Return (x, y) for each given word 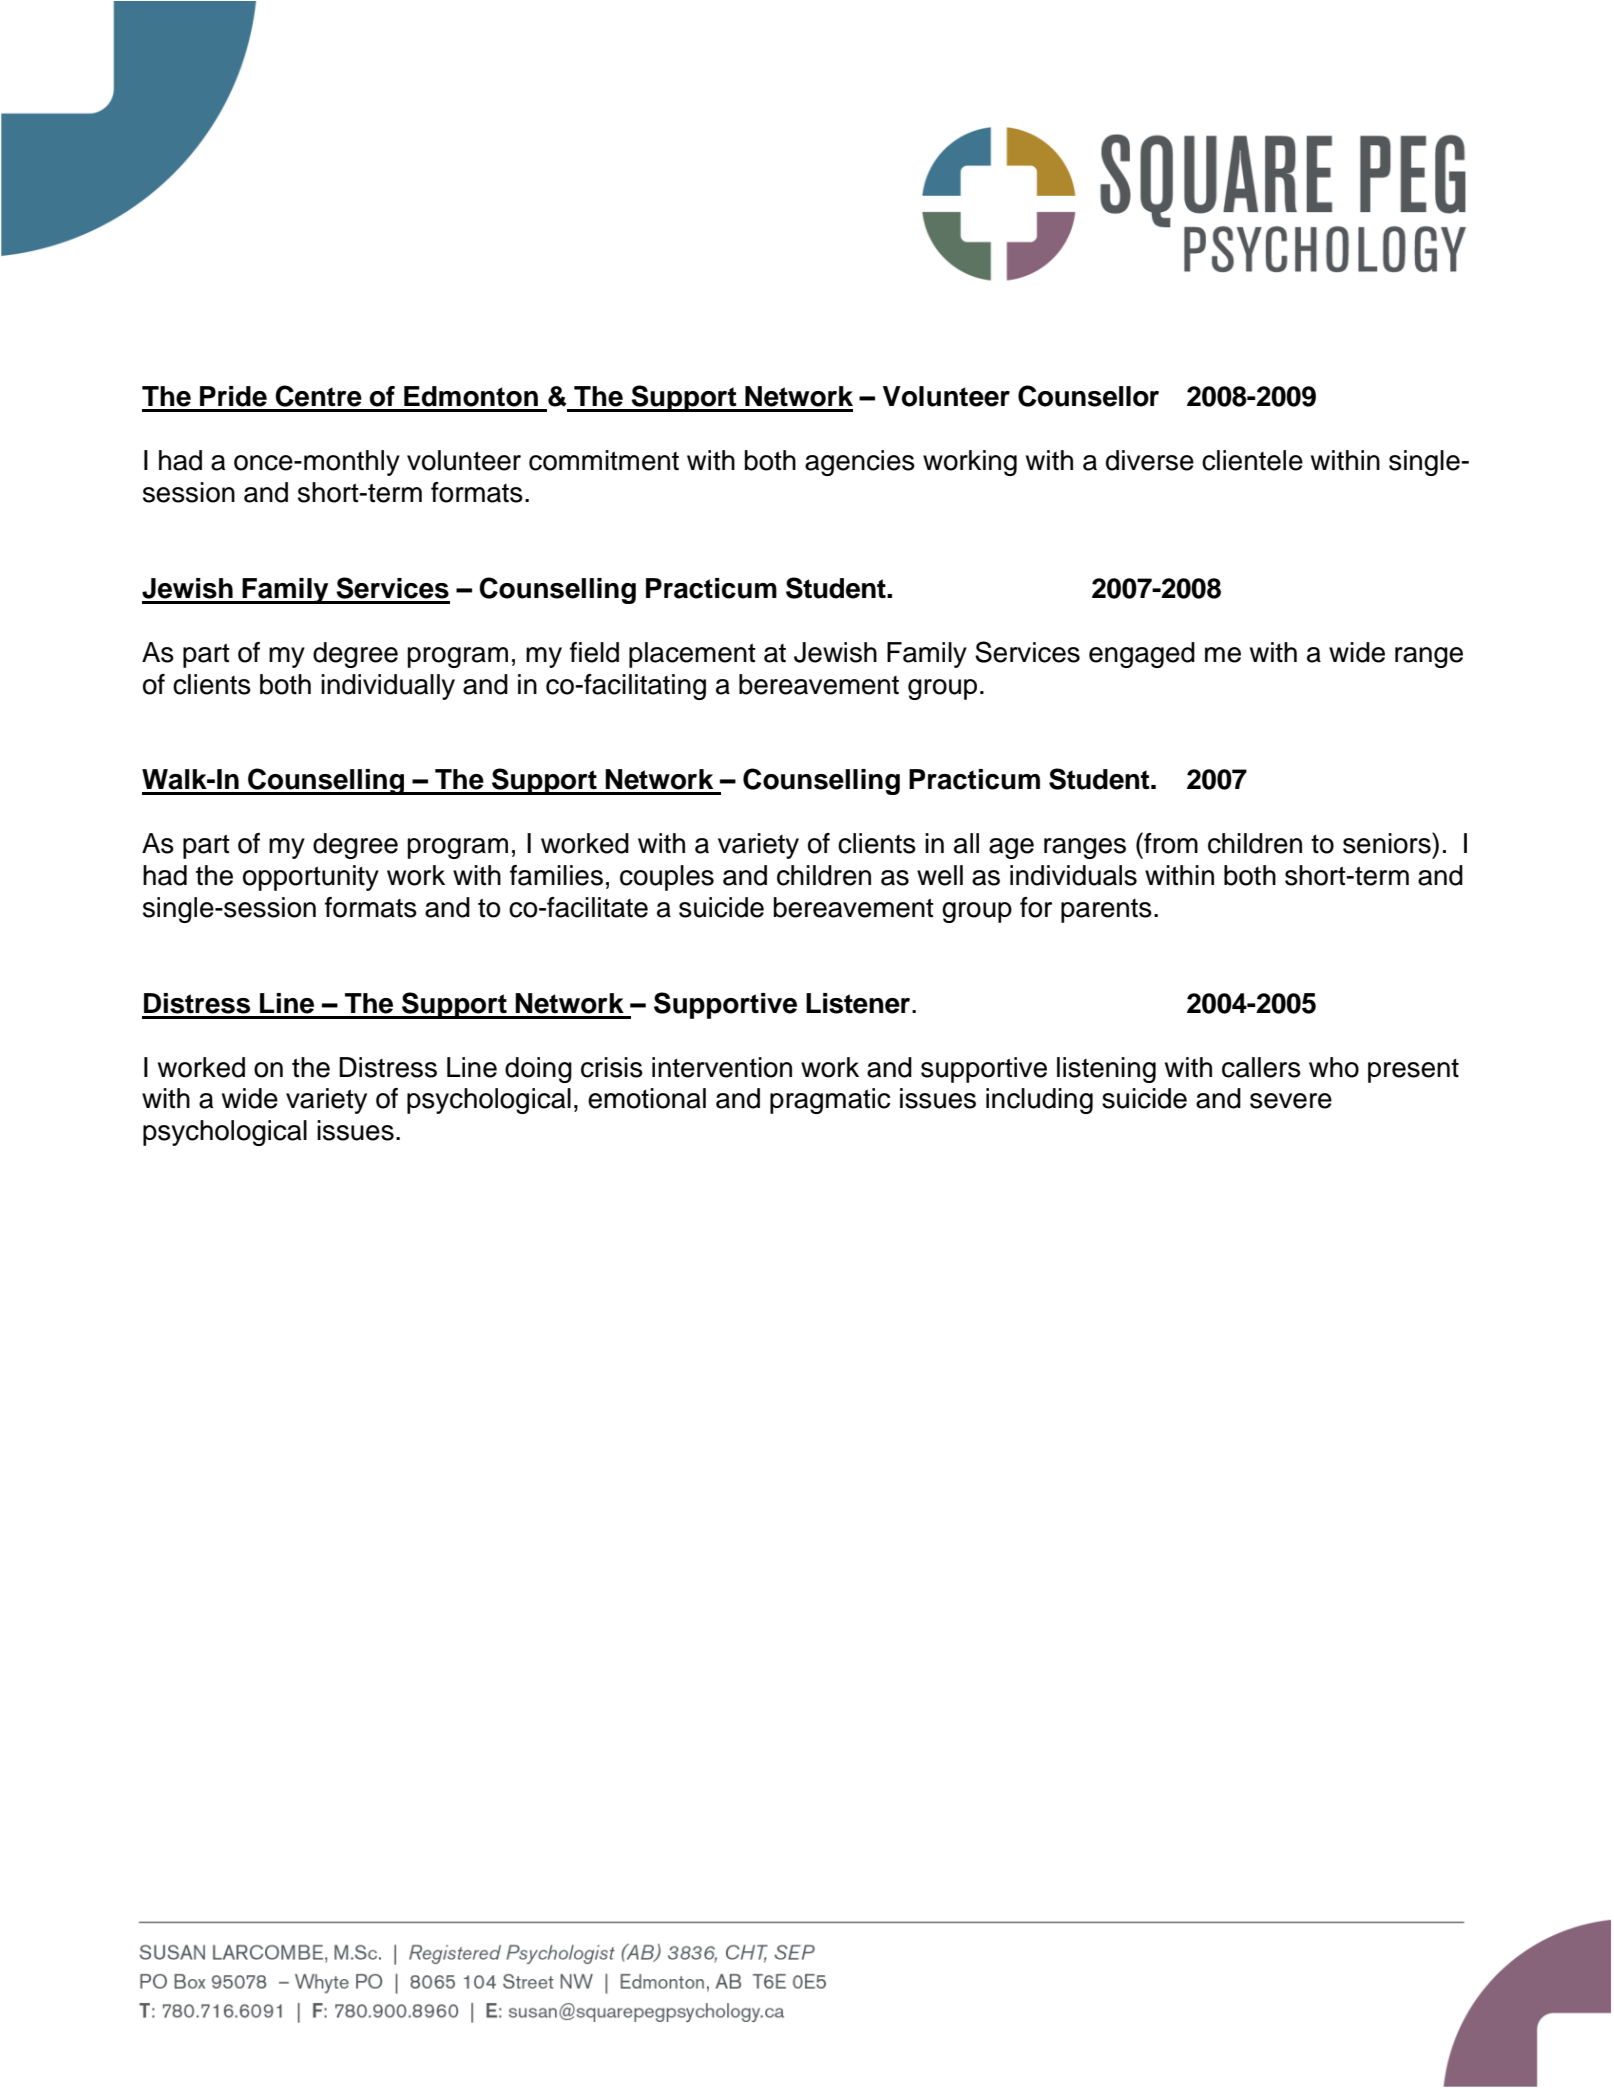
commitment (604, 460)
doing (538, 1070)
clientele (1252, 460)
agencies (860, 463)
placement (692, 655)
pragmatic (830, 1101)
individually (388, 687)
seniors (1388, 843)
